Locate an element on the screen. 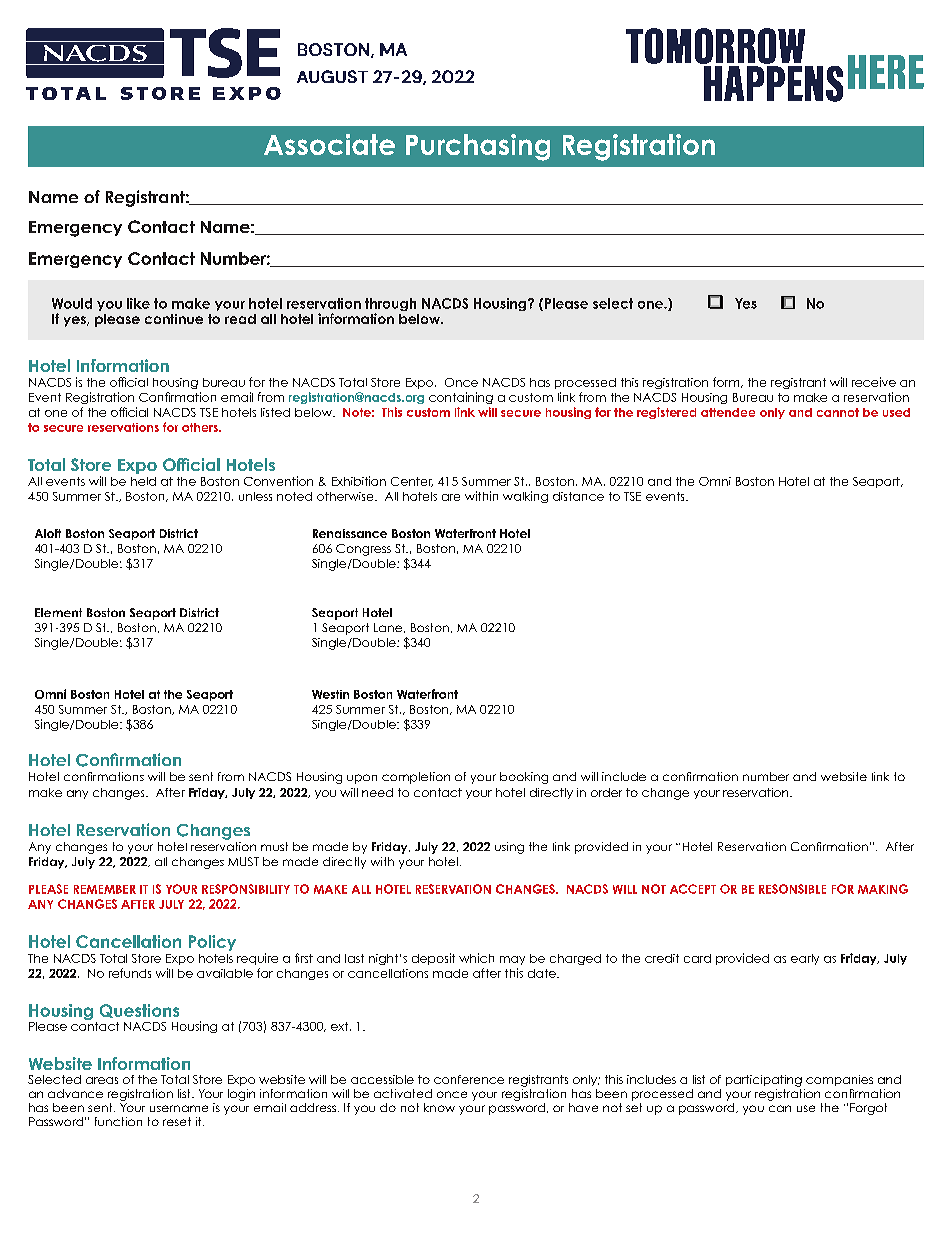 The height and width of the screenshot is (1233, 952). Purchasing is located at coordinates (478, 147).
